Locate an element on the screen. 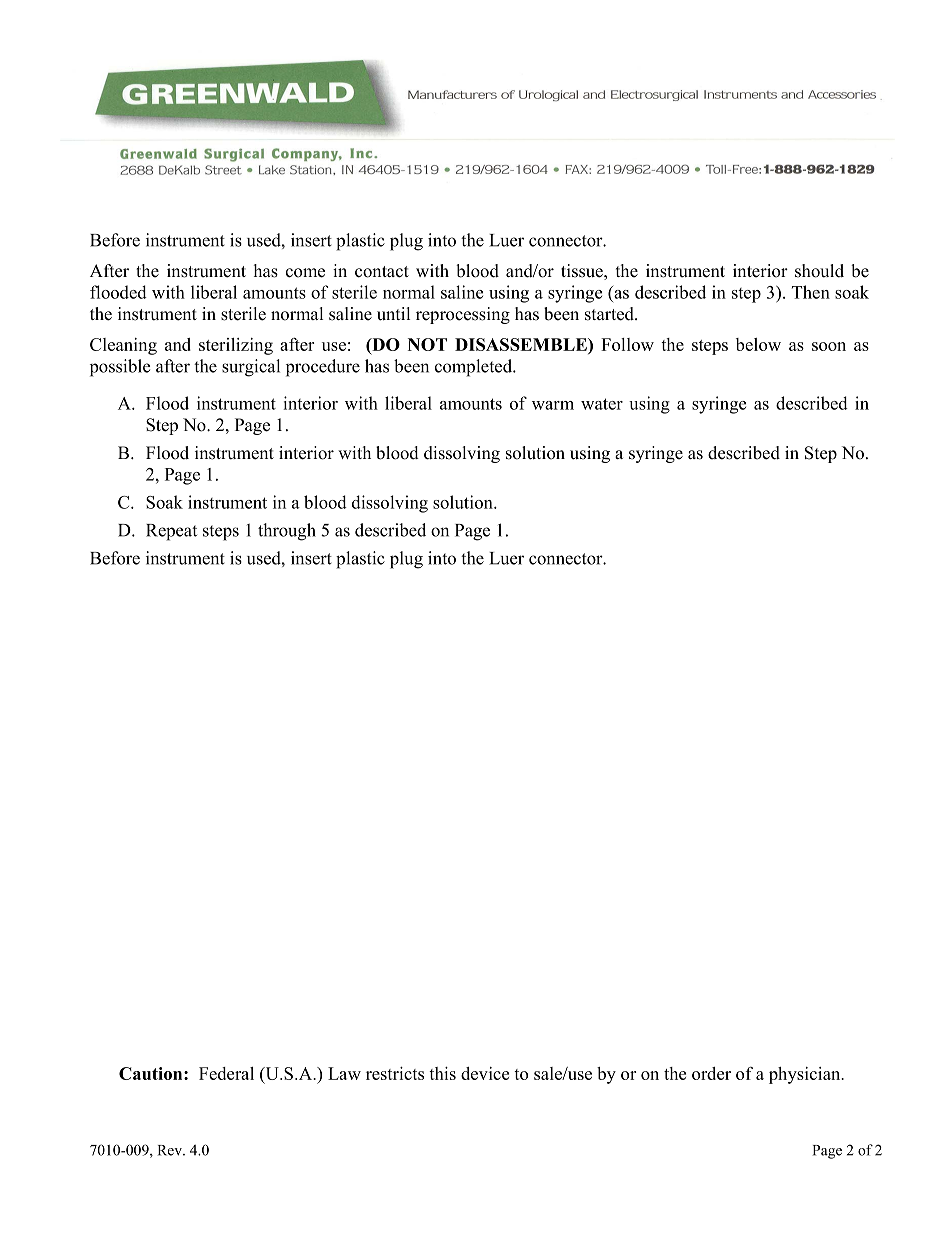 This screenshot has height=1233, width=952. water is located at coordinates (602, 404).
